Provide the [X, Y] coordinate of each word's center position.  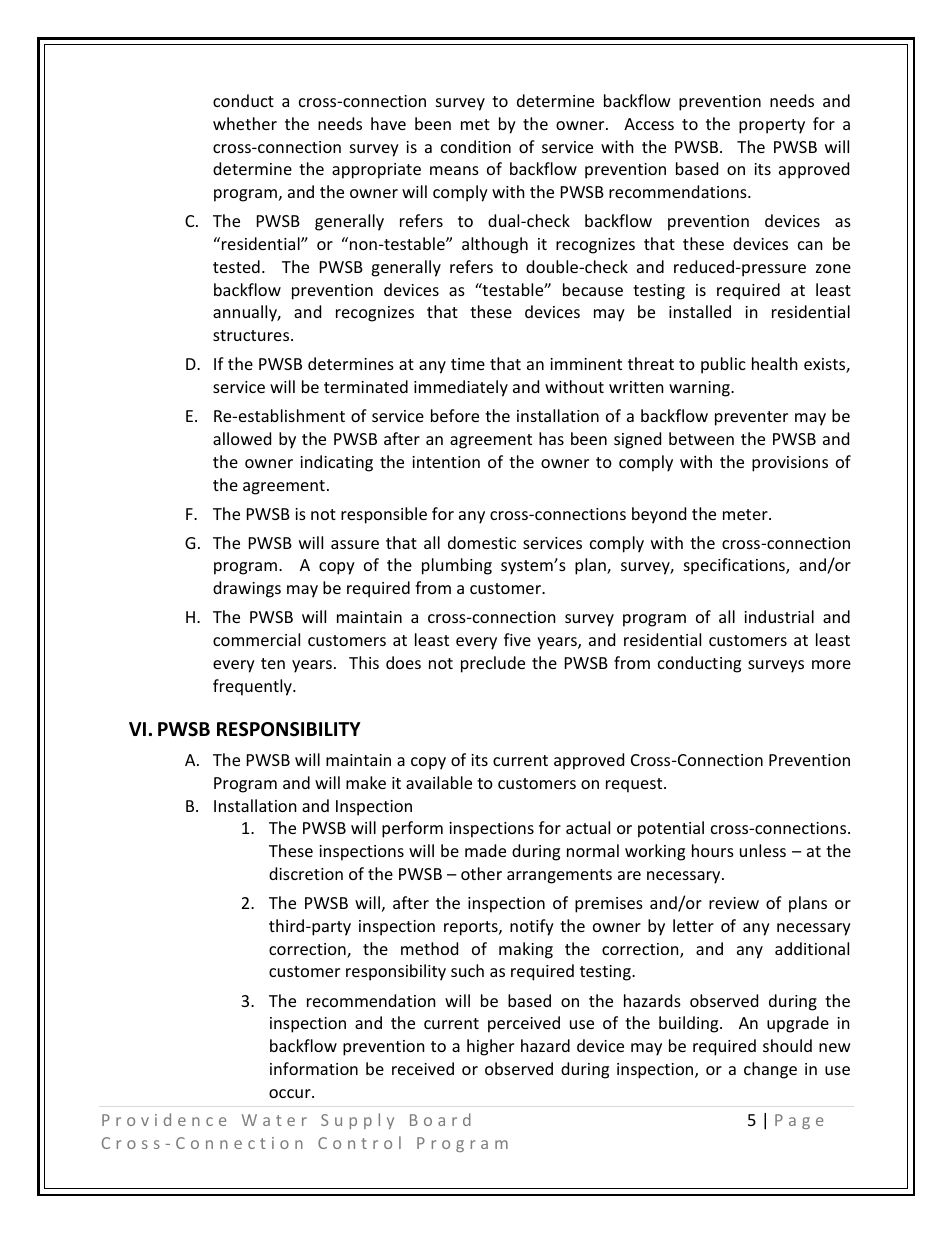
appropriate [376, 171]
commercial [256, 639]
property [772, 126]
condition [476, 146]
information [314, 1068]
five [517, 639]
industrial [779, 616]
